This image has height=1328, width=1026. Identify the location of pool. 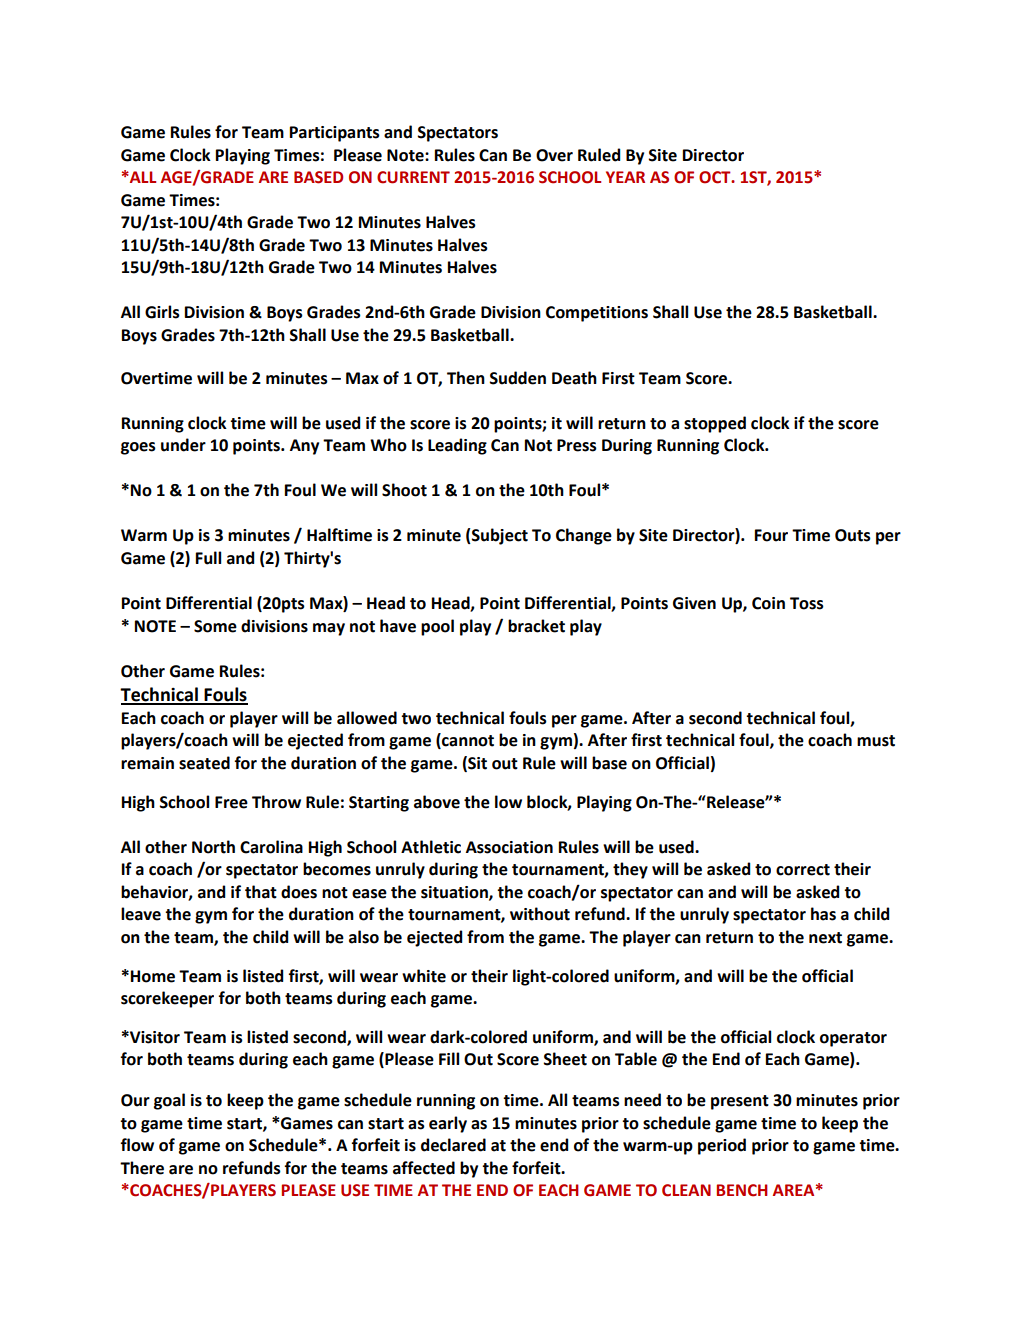
(437, 627).
